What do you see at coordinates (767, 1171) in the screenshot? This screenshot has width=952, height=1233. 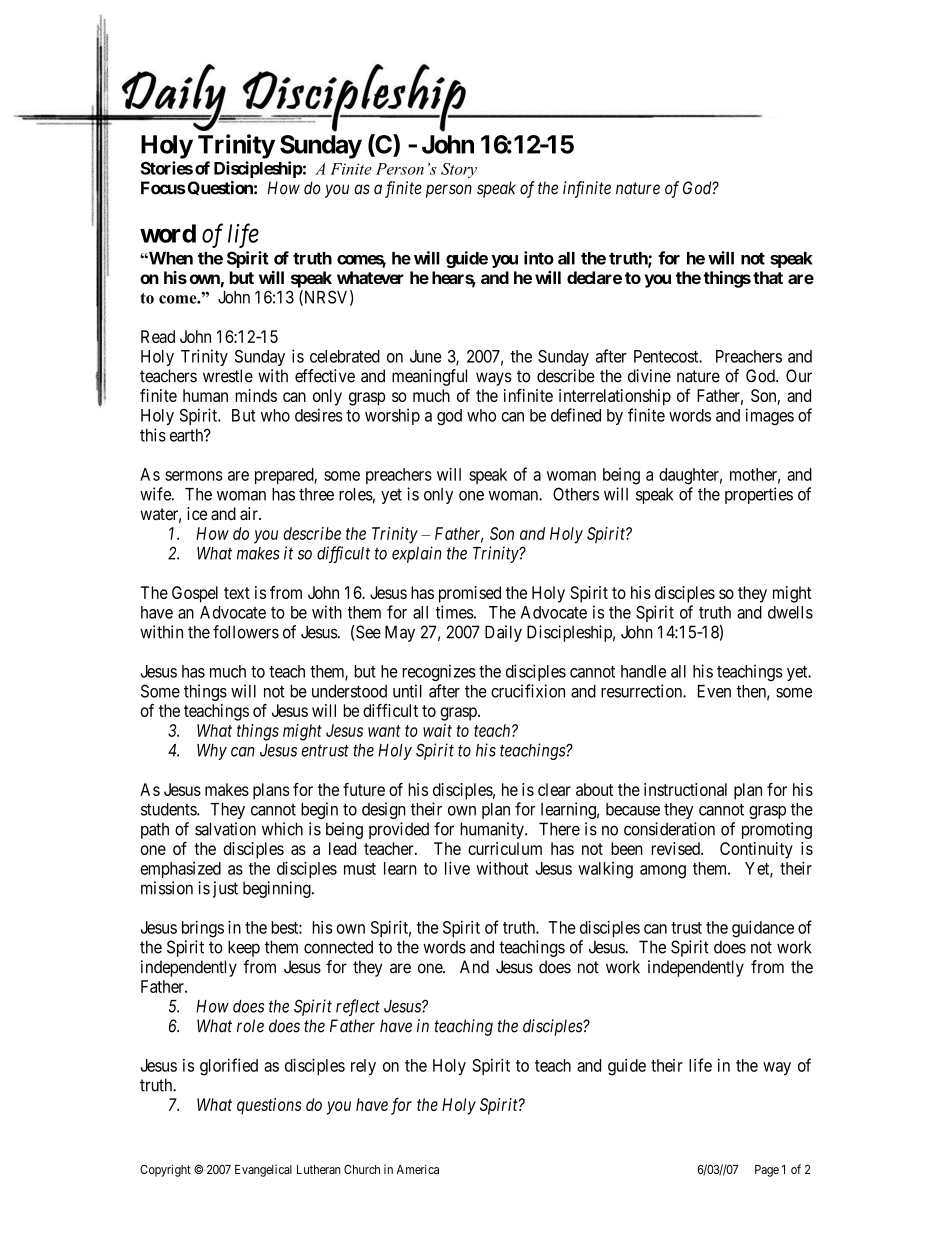 I see `Page` at bounding box center [767, 1171].
